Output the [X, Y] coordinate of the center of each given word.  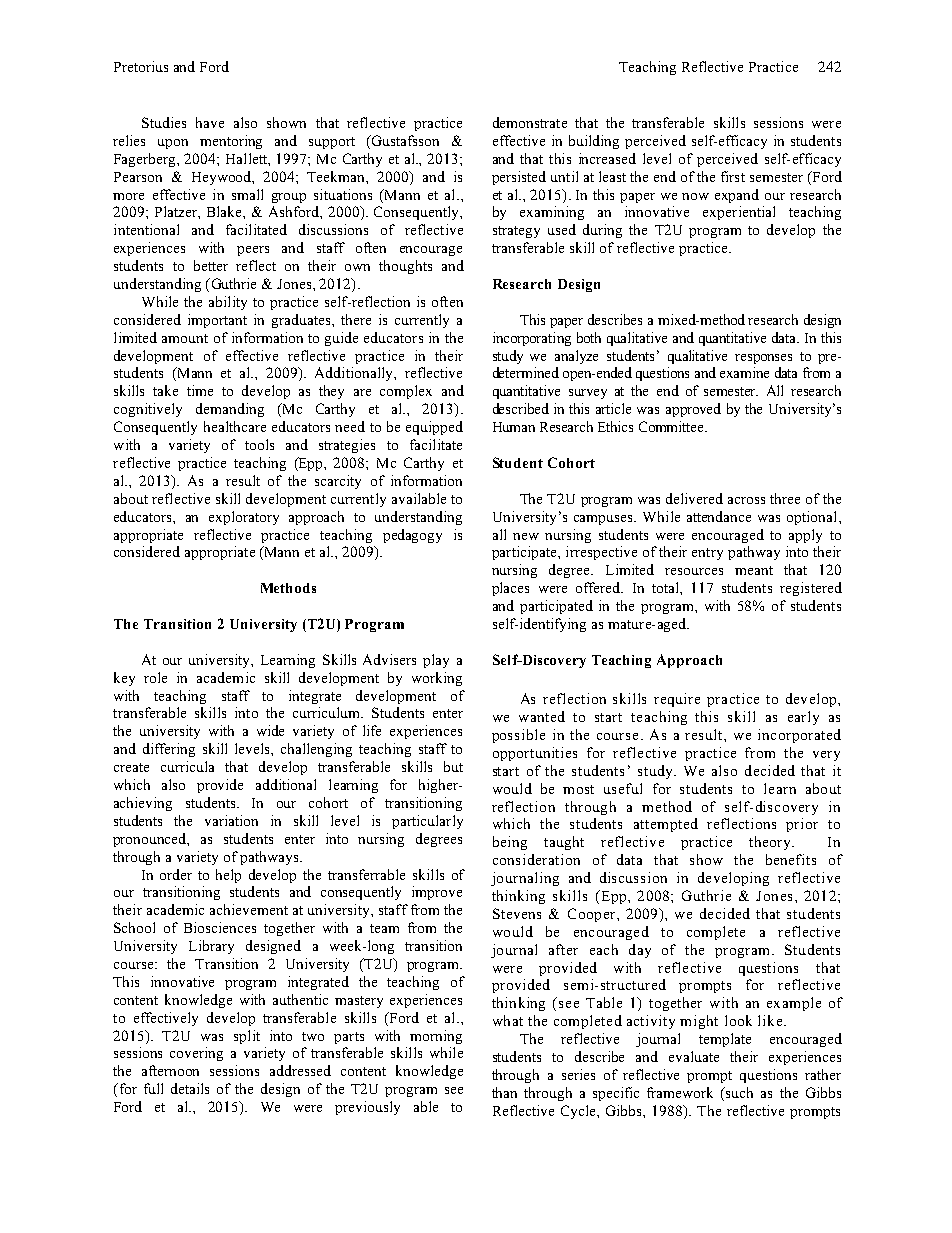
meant [754, 570]
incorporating [532, 339]
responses [763, 359]
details [190, 1088]
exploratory [244, 518]
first [733, 176]
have [210, 122]
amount [185, 338]
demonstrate [530, 122]
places [510, 589]
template [725, 1040]
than [504, 1092]
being [510, 843]
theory [771, 843]
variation [231, 820]
